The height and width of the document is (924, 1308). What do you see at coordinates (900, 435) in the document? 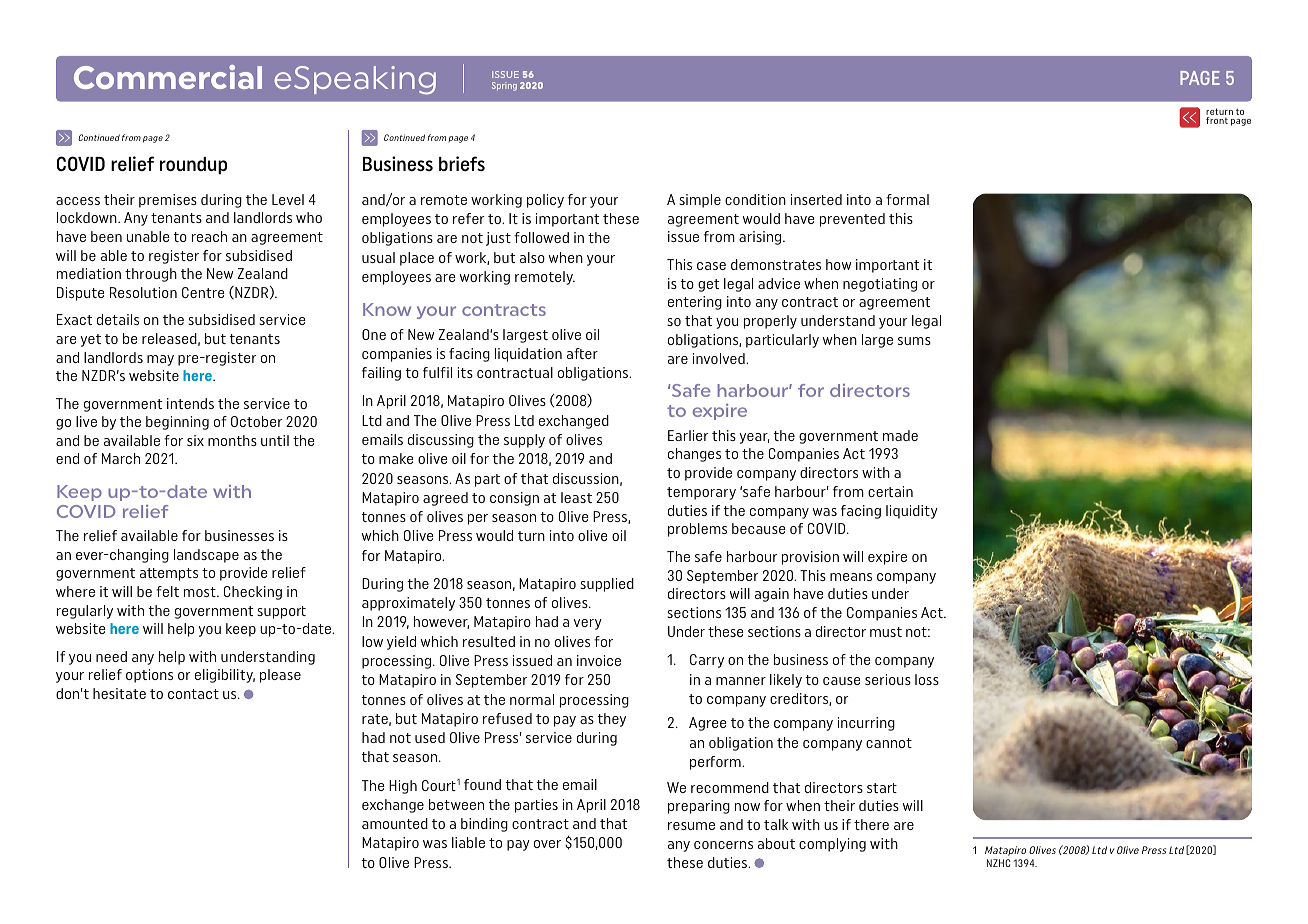
I see `made` at bounding box center [900, 435].
